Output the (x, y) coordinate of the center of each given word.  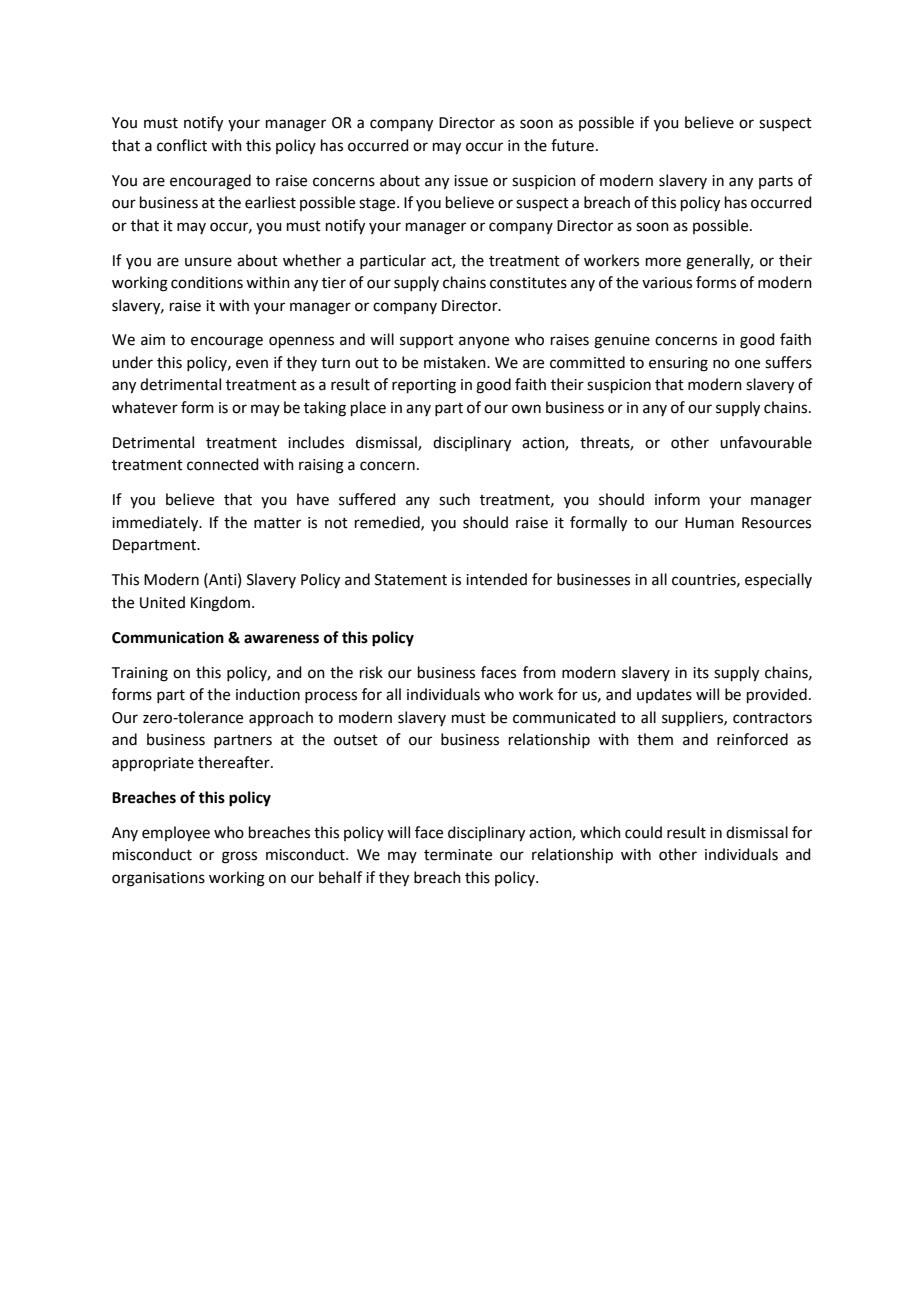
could (643, 832)
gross (239, 857)
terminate (458, 855)
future (572, 145)
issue (471, 181)
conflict (182, 145)
